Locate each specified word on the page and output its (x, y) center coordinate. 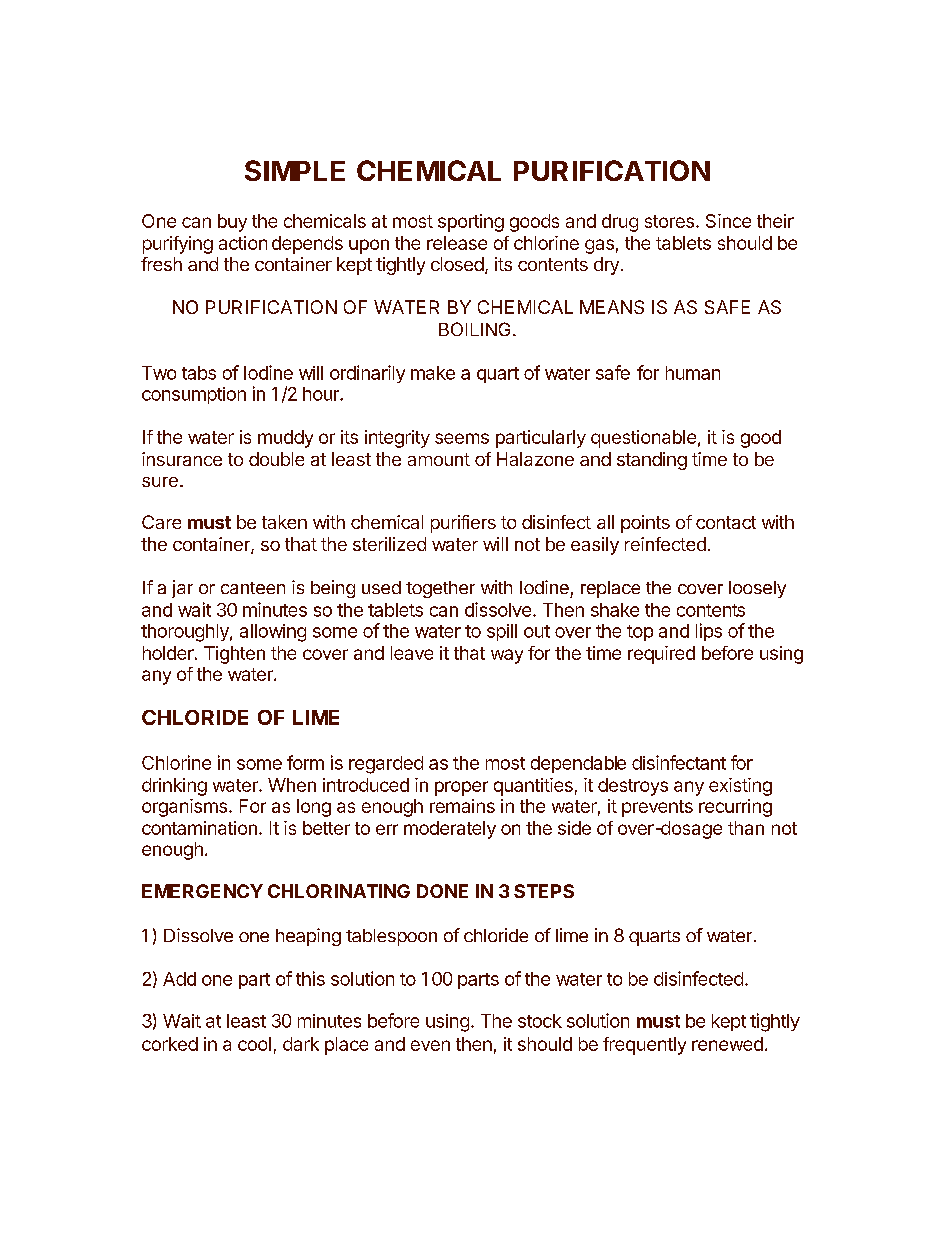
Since (728, 221)
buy (232, 223)
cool (254, 1044)
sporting (471, 223)
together (440, 589)
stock (540, 1021)
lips (709, 632)
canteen (253, 588)
